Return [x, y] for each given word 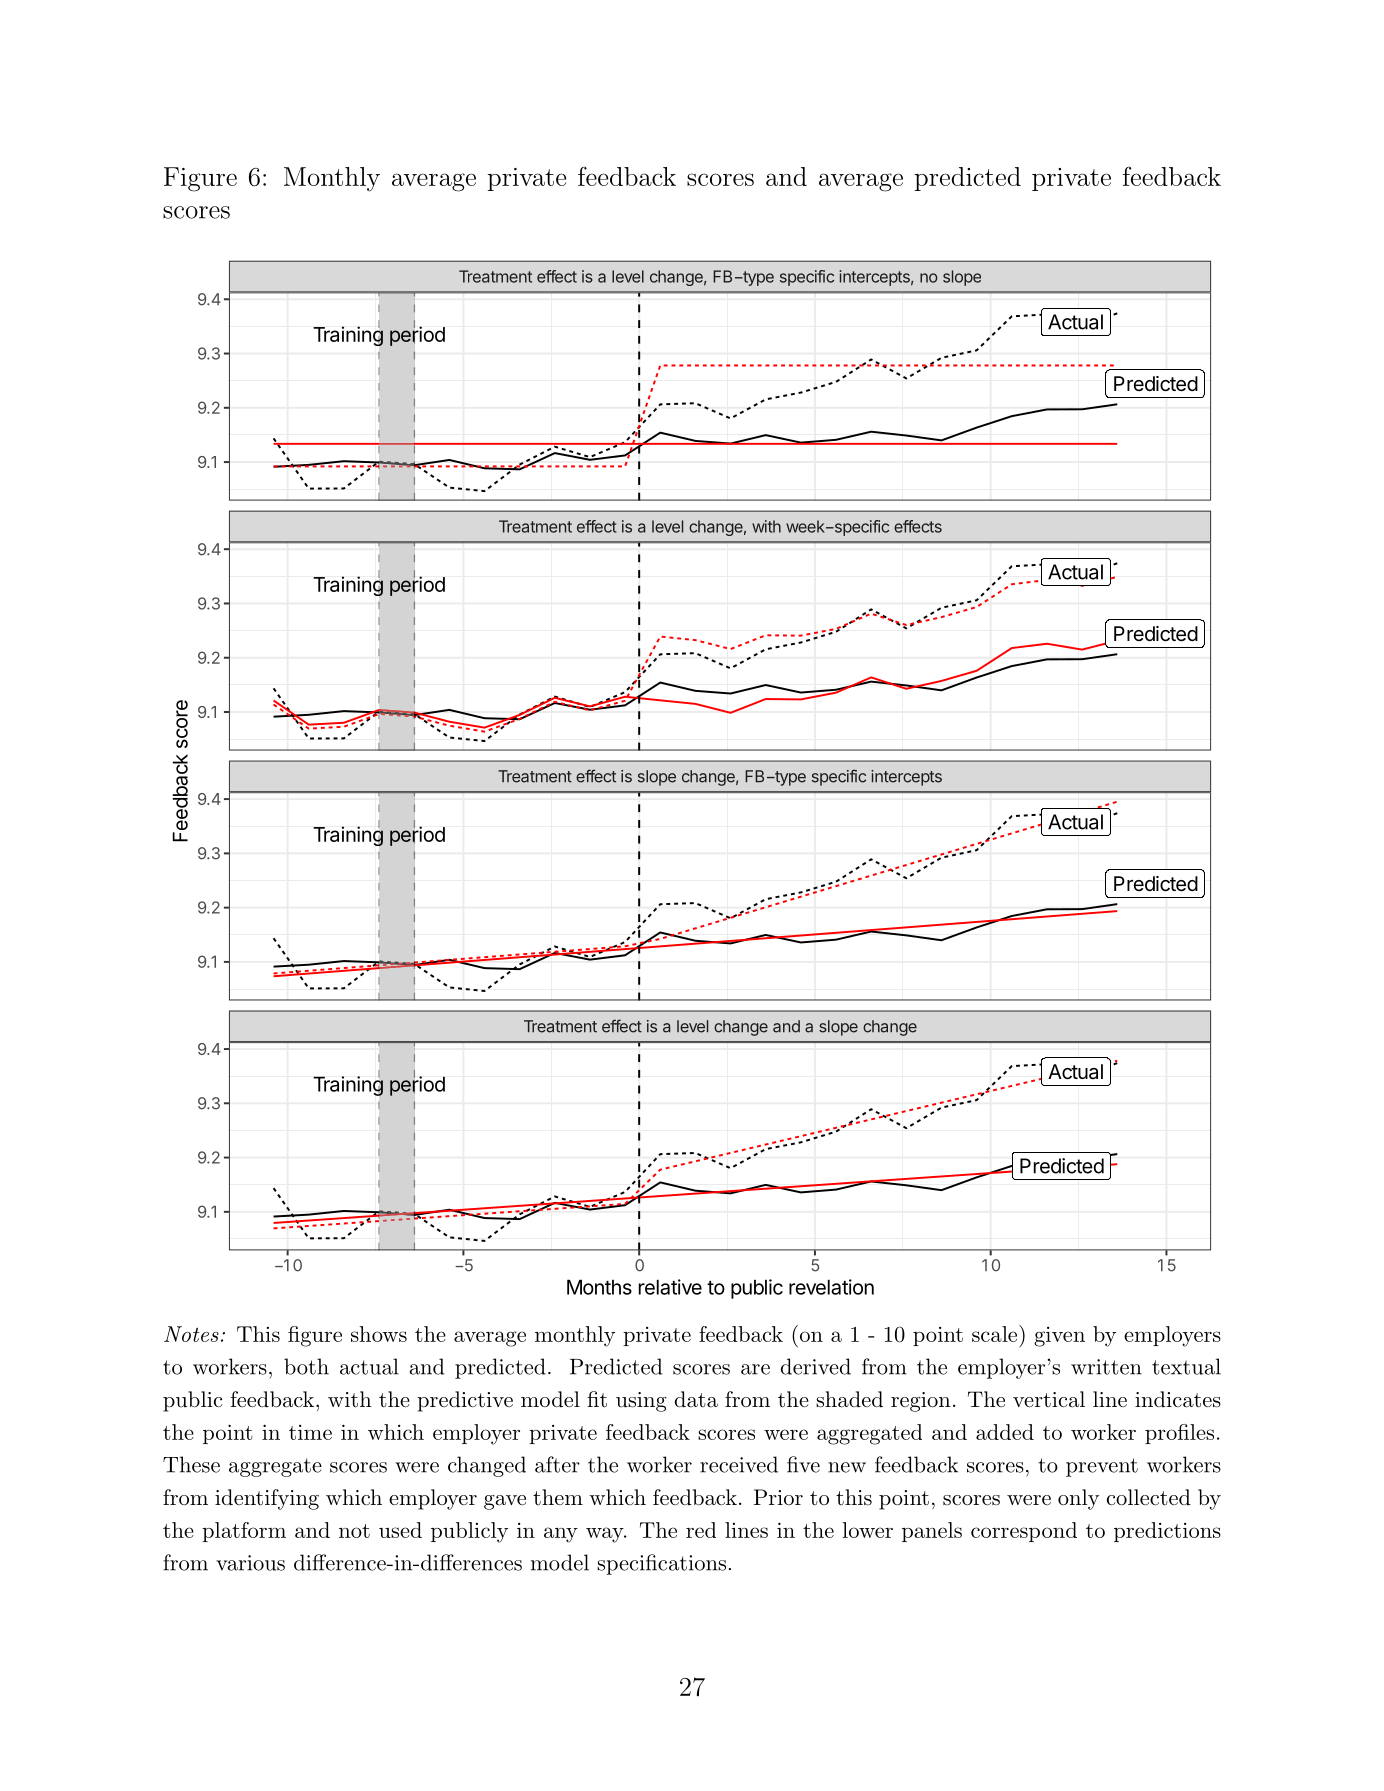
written [1106, 1367]
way [605, 1535]
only [1078, 1499]
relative [670, 1287]
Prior [778, 1497]
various [250, 1563]
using [641, 1402]
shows [379, 1334]
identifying [267, 1499]
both [306, 1366]
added [1005, 1432]
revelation [831, 1287]
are [755, 1369]
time [310, 1432]
